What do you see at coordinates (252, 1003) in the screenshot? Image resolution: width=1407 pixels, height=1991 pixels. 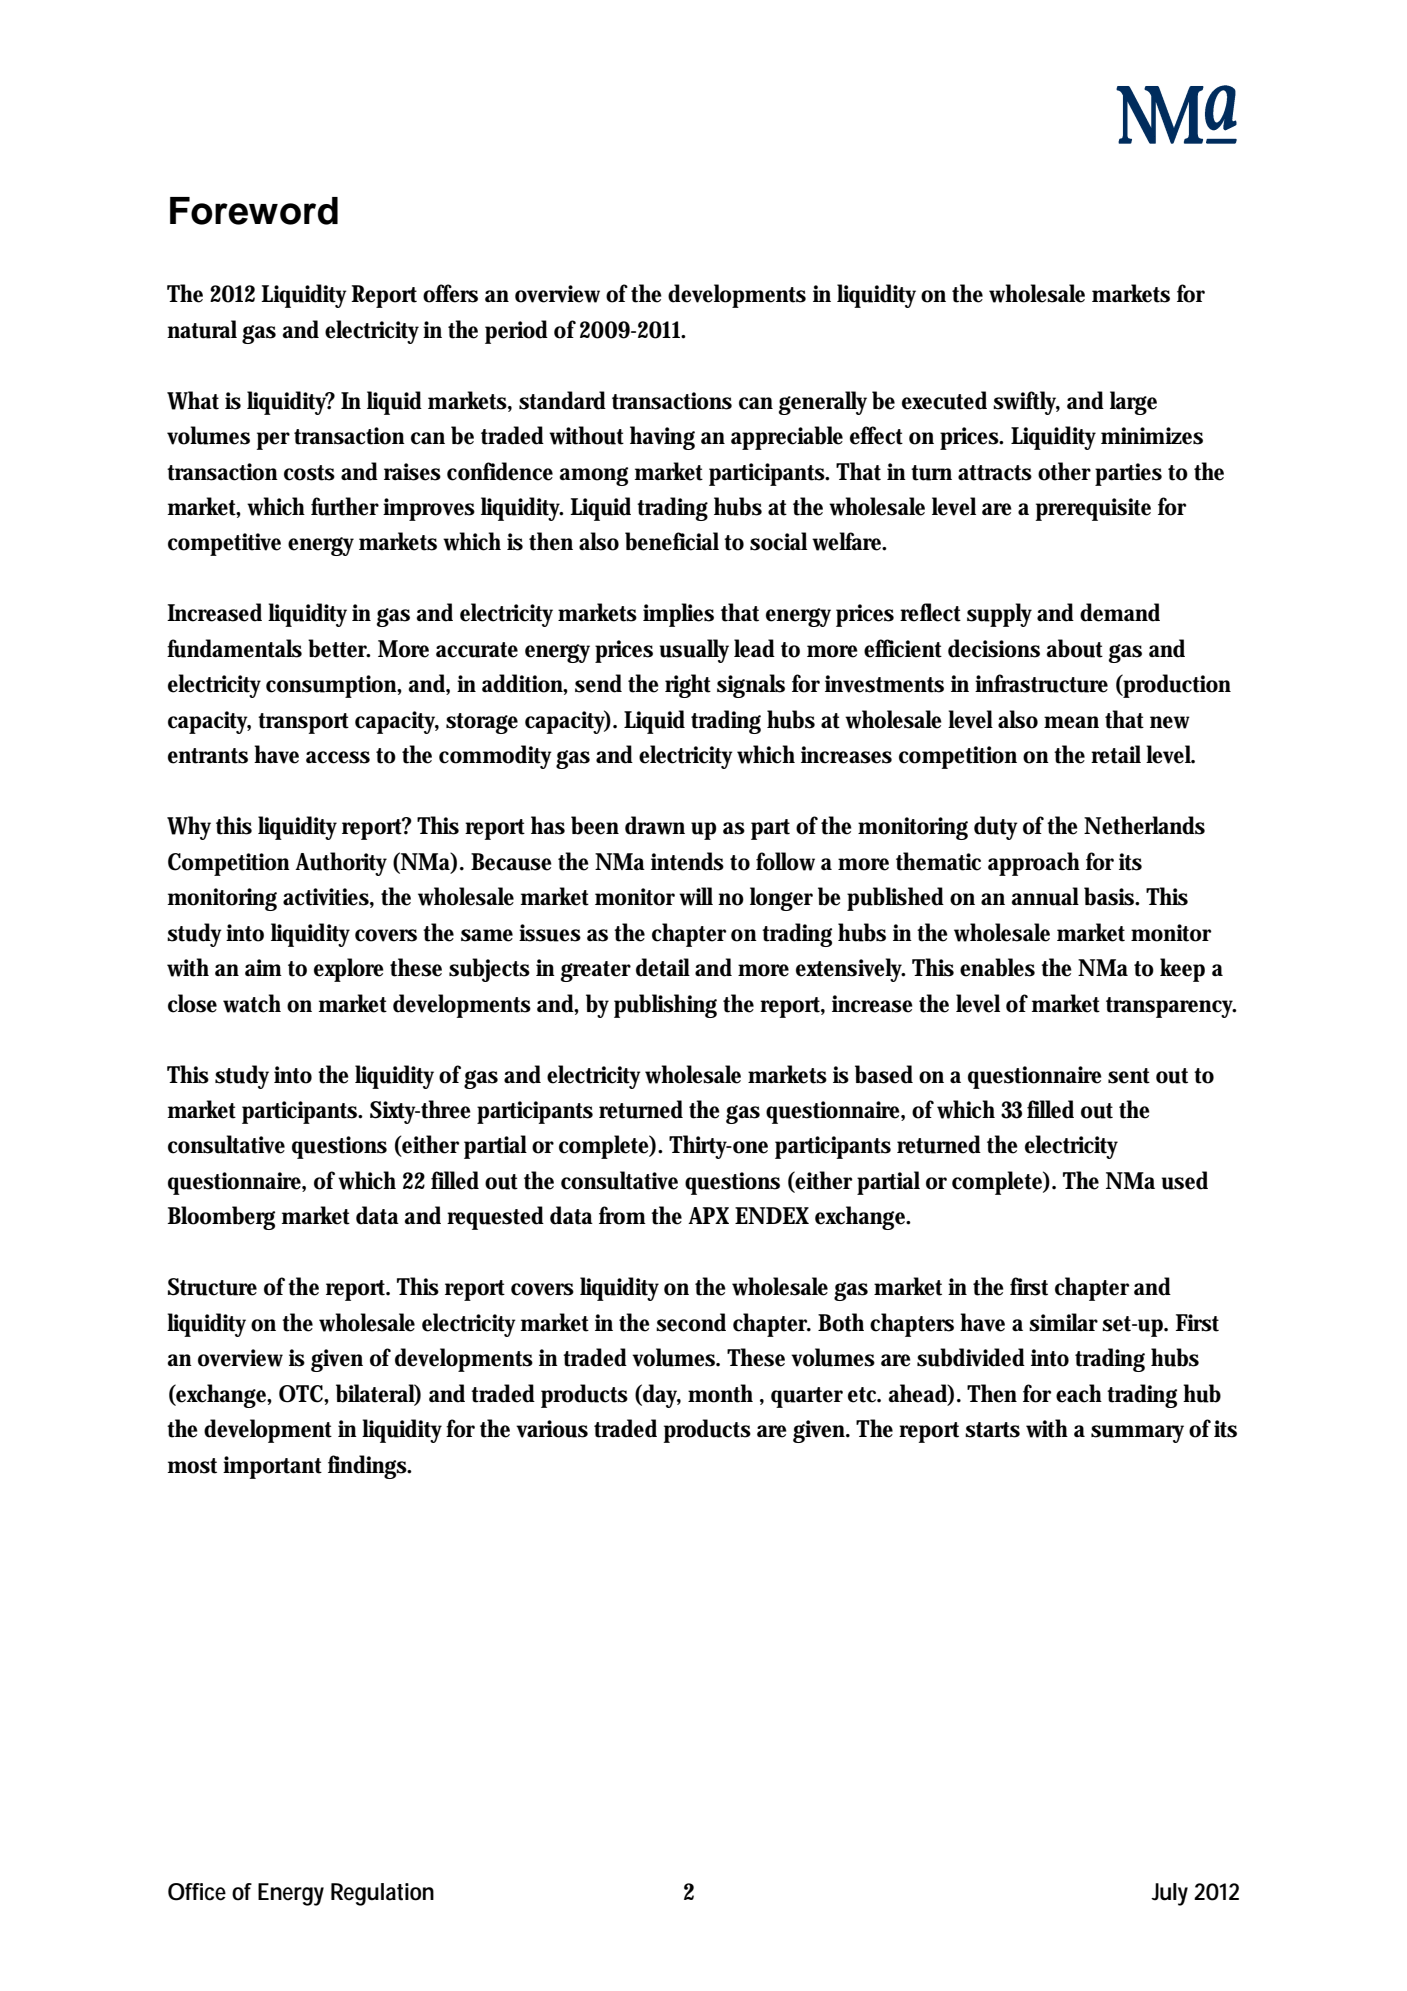 I see `watch` at bounding box center [252, 1003].
